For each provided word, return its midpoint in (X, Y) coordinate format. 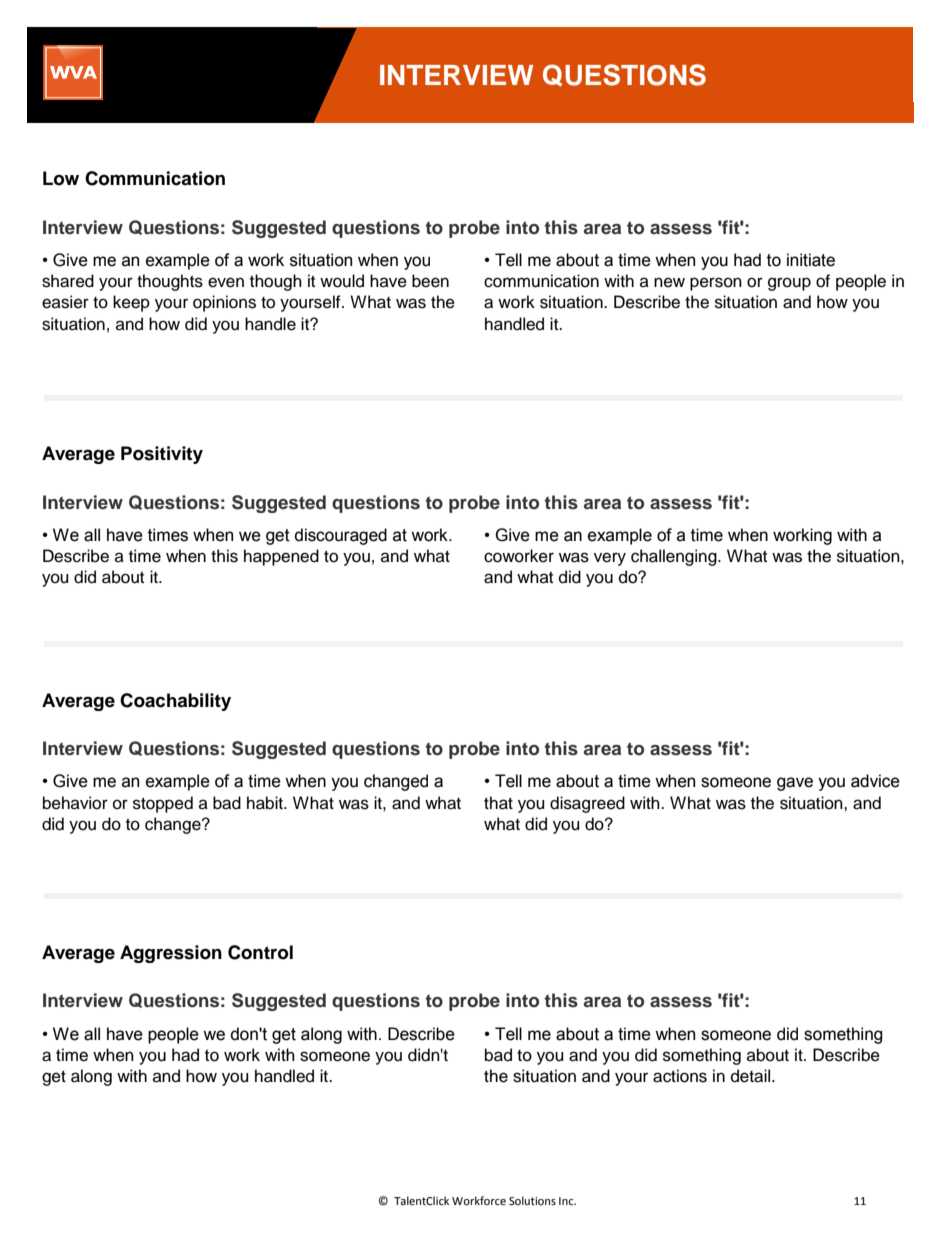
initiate (811, 260)
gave (795, 784)
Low (61, 178)
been (430, 281)
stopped (163, 804)
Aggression (171, 954)
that (498, 803)
